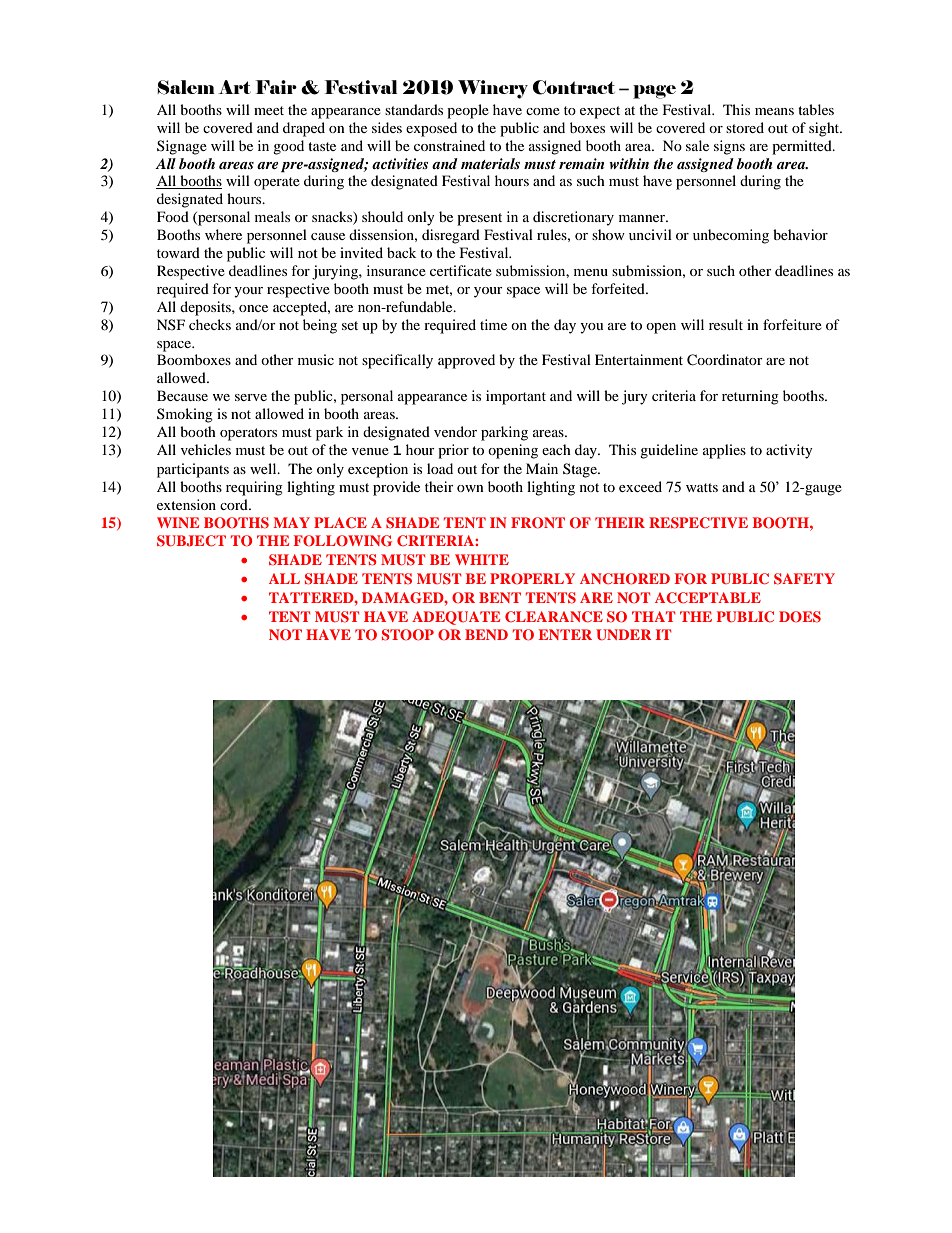 Image resolution: width=952 pixels, height=1233 pixels. Describe the element at coordinates (316, 359) in the document. I see `music` at that location.
